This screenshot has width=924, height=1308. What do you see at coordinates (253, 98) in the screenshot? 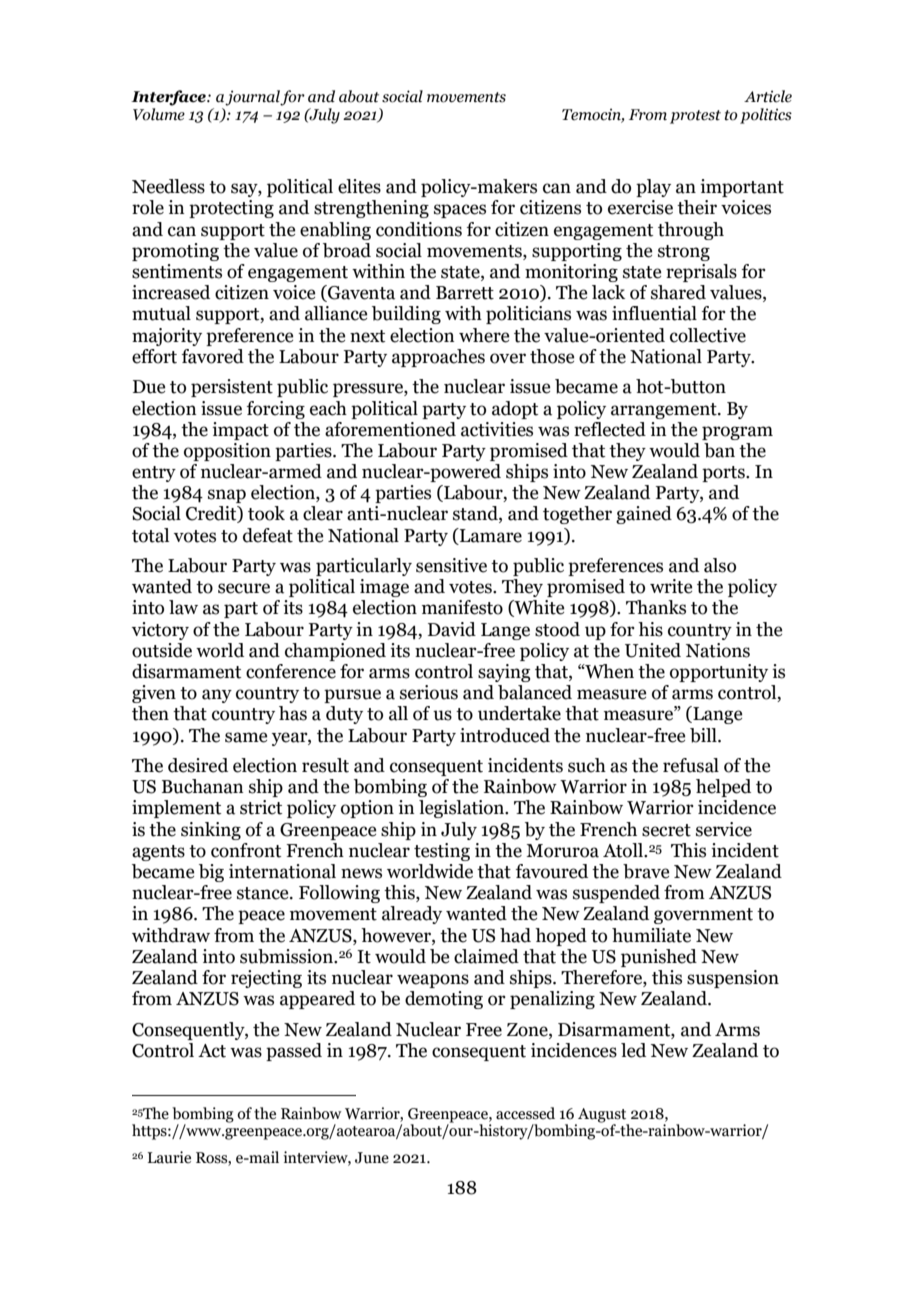
I see `journal` at bounding box center [253, 98].
